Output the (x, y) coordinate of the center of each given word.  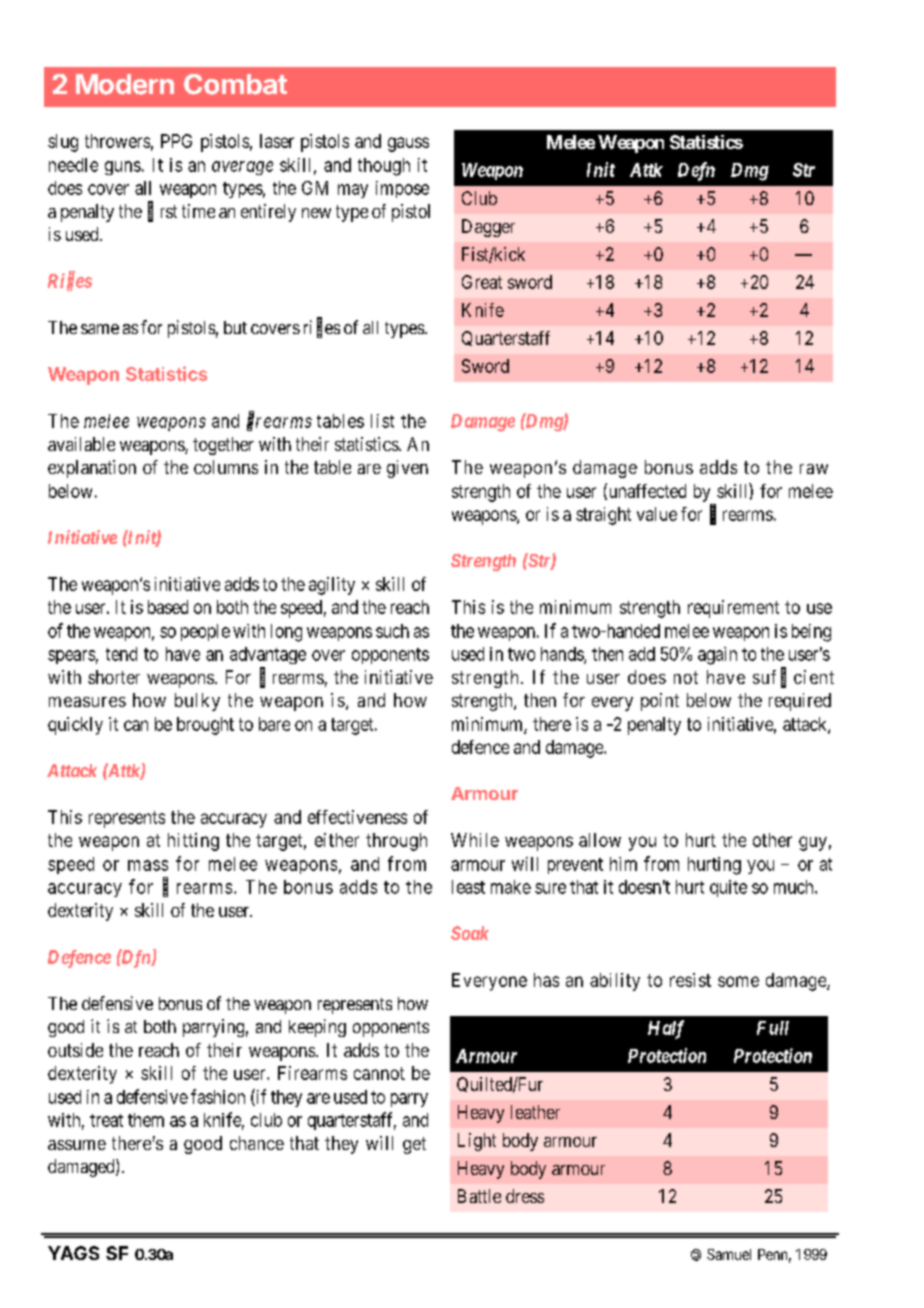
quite (728, 888)
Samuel (729, 1254)
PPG (176, 141)
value (657, 514)
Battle (479, 1196)
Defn (696, 171)
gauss (408, 144)
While (475, 840)
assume (77, 1145)
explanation (92, 469)
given (407, 469)
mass (148, 865)
